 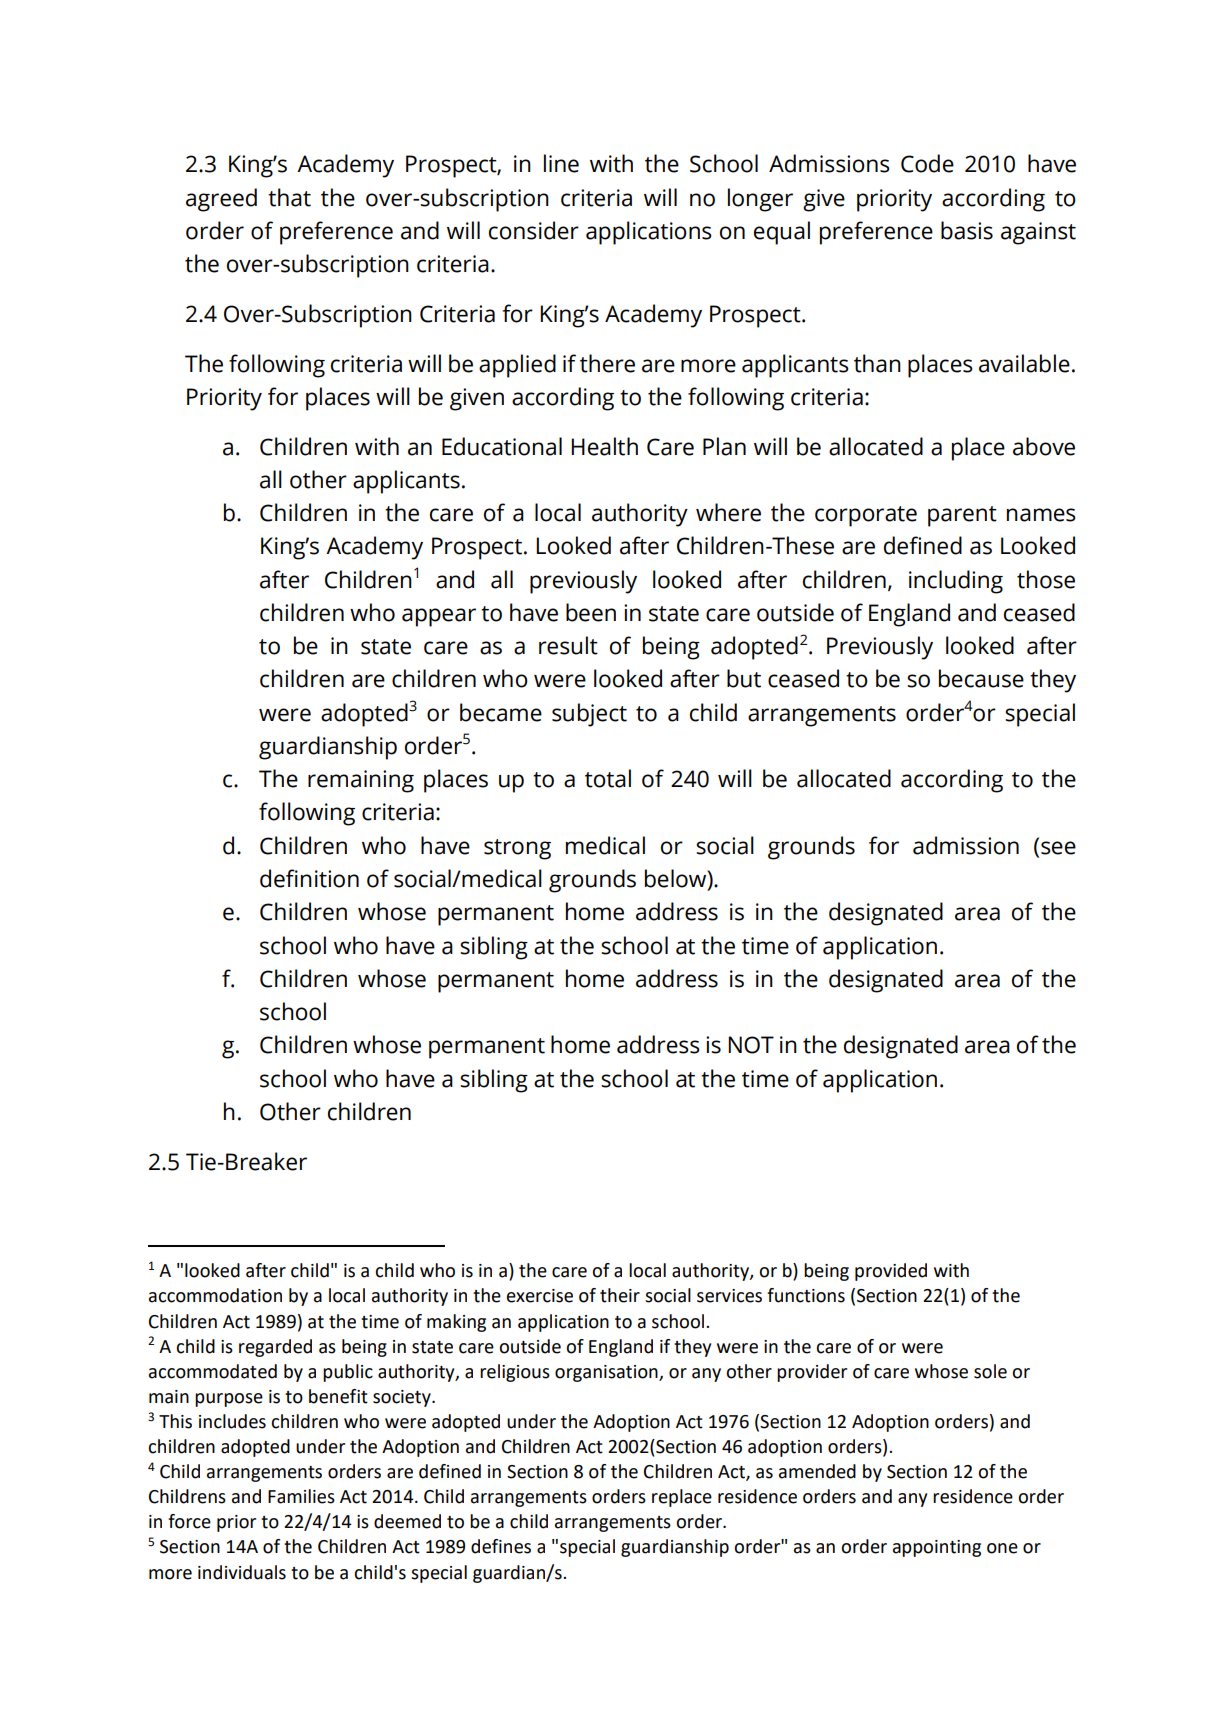 What do you see at coordinates (568, 645) in the page?
I see `result` at bounding box center [568, 645].
